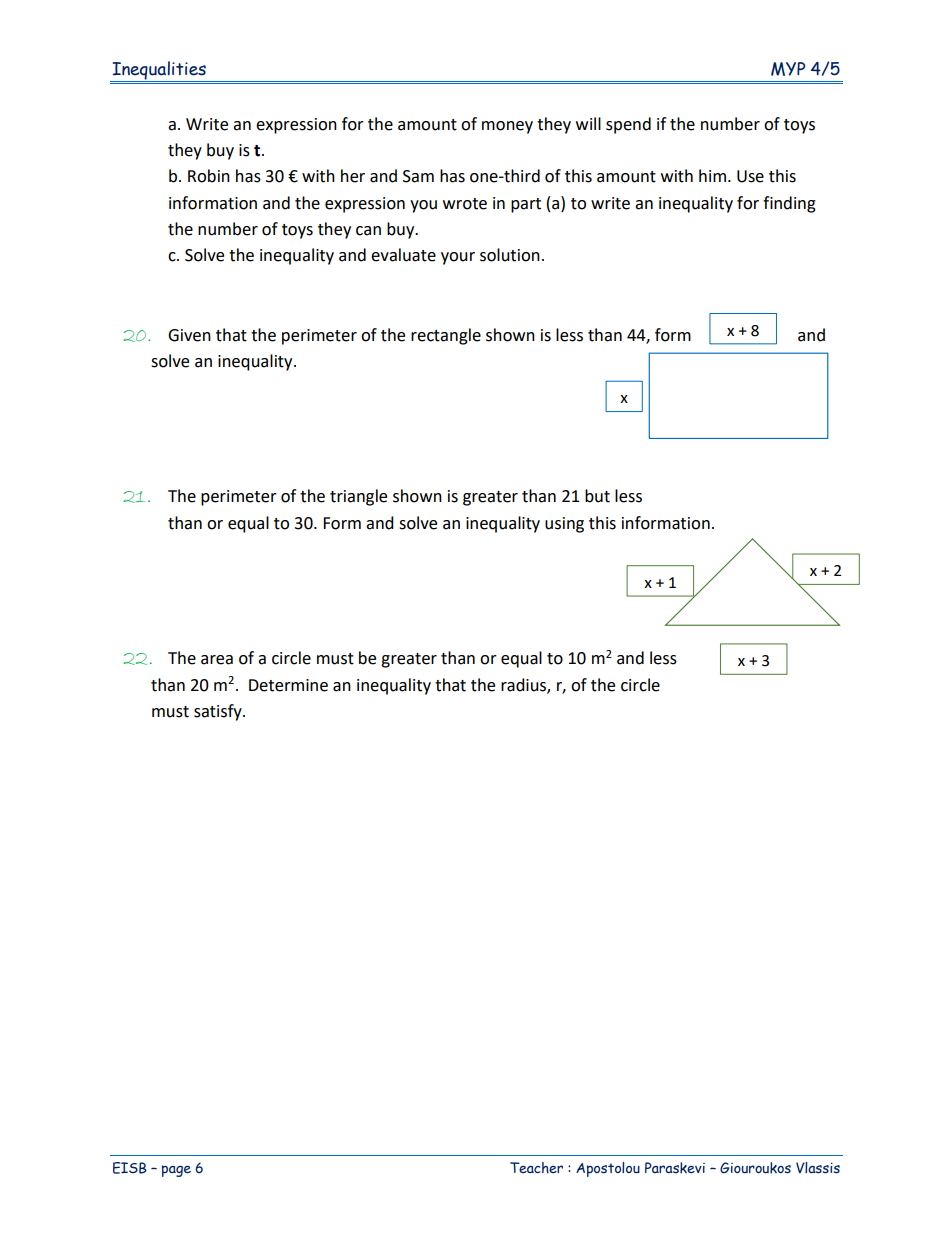 Image resolution: width=952 pixels, height=1233 pixels. I want to click on page, so click(176, 1171).
